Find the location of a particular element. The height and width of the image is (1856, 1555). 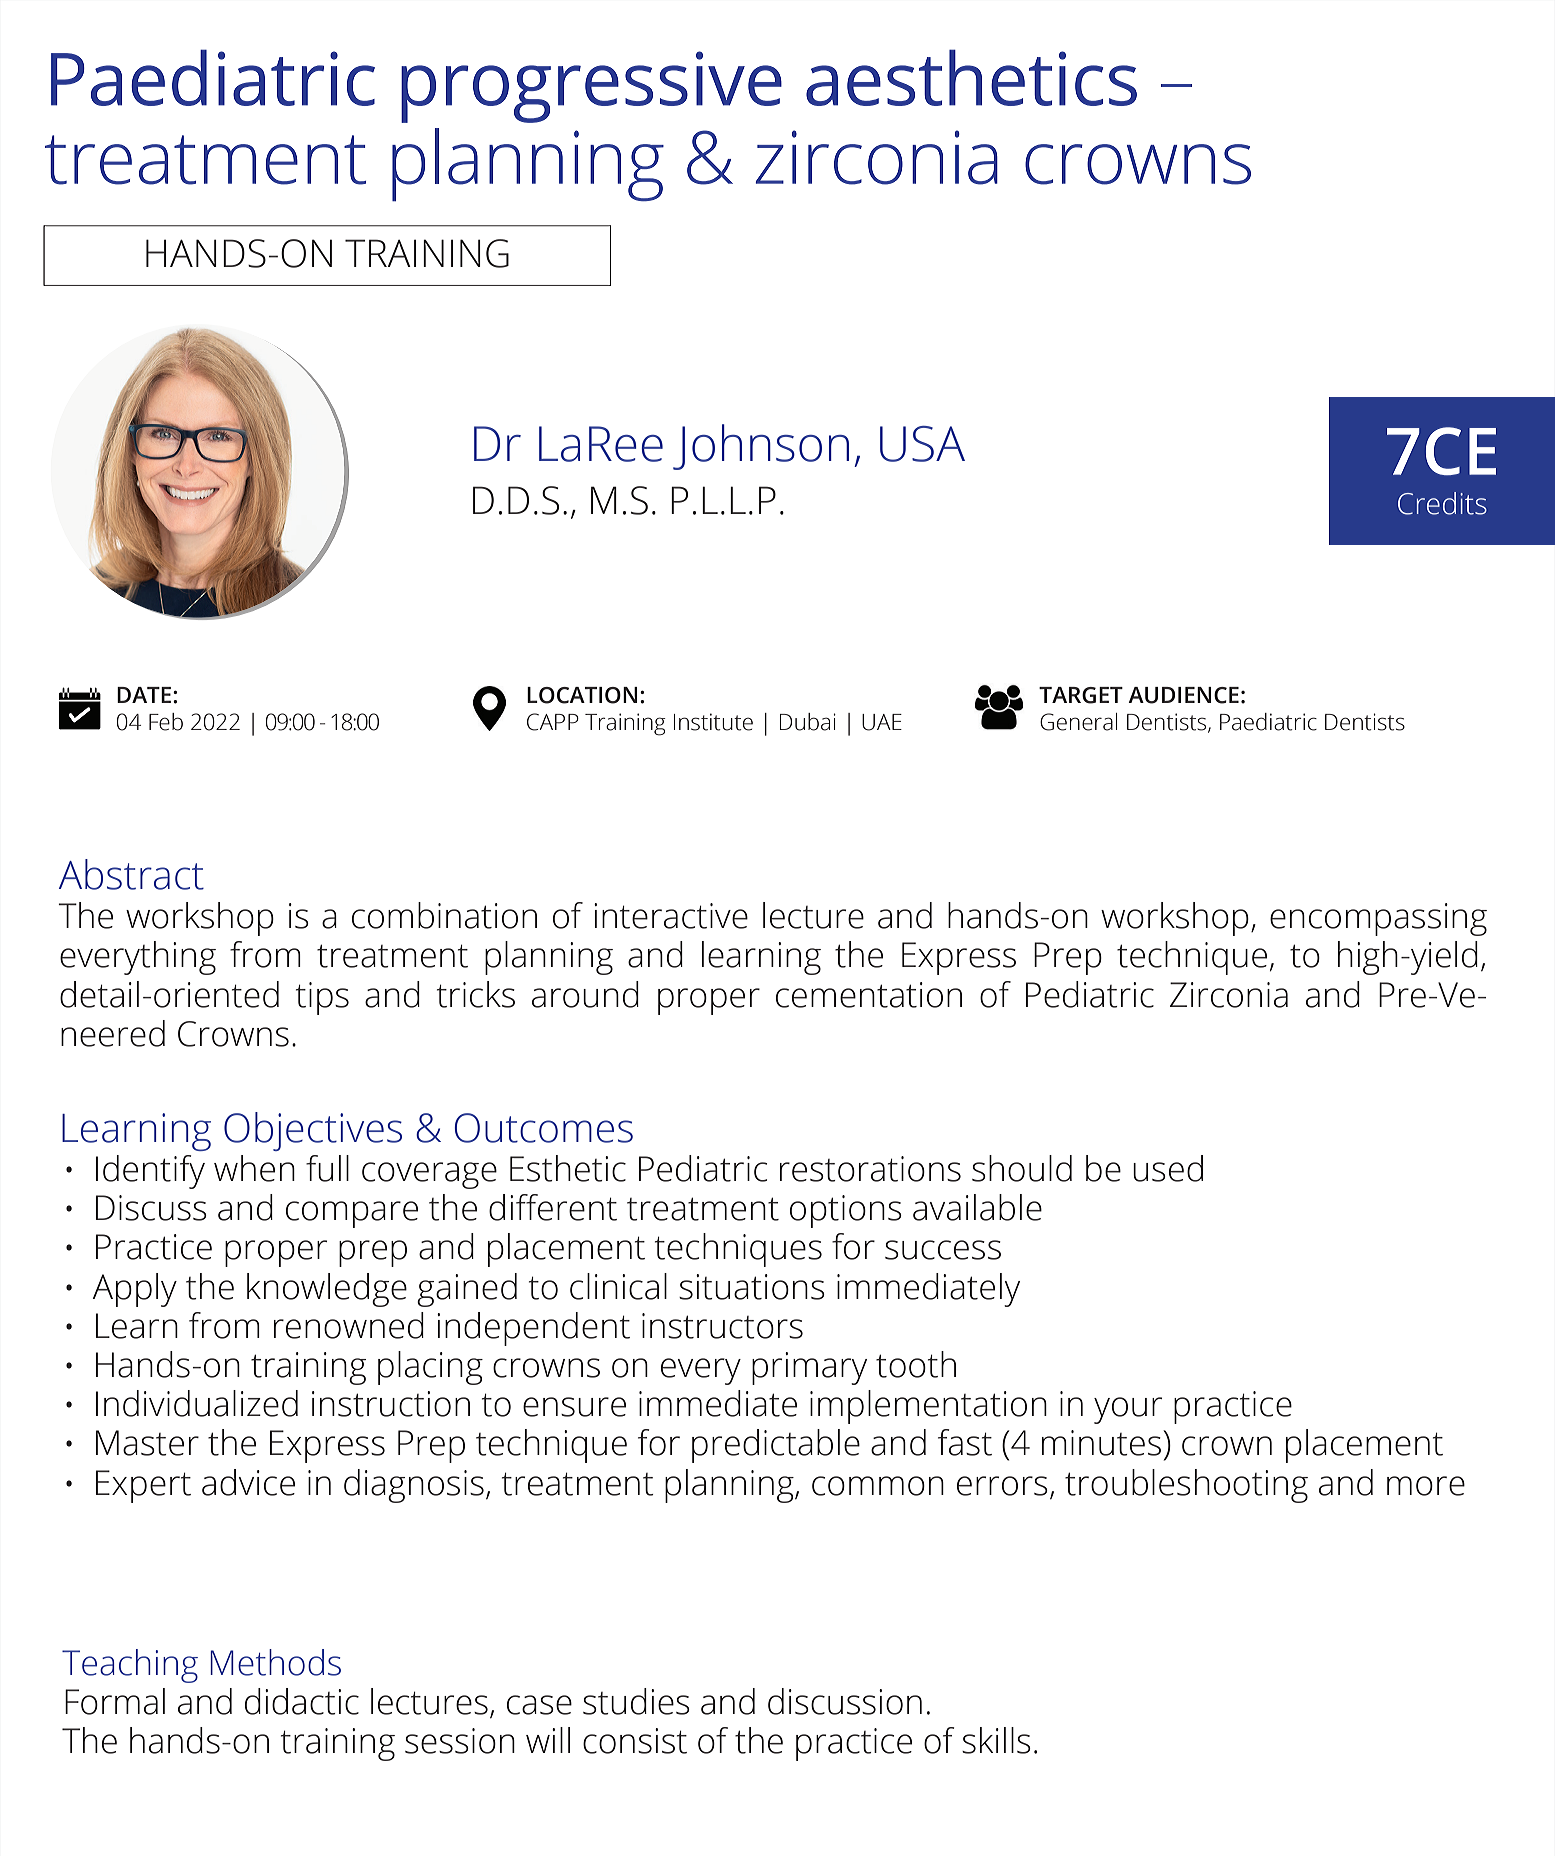

DATE is located at coordinates (144, 695).
